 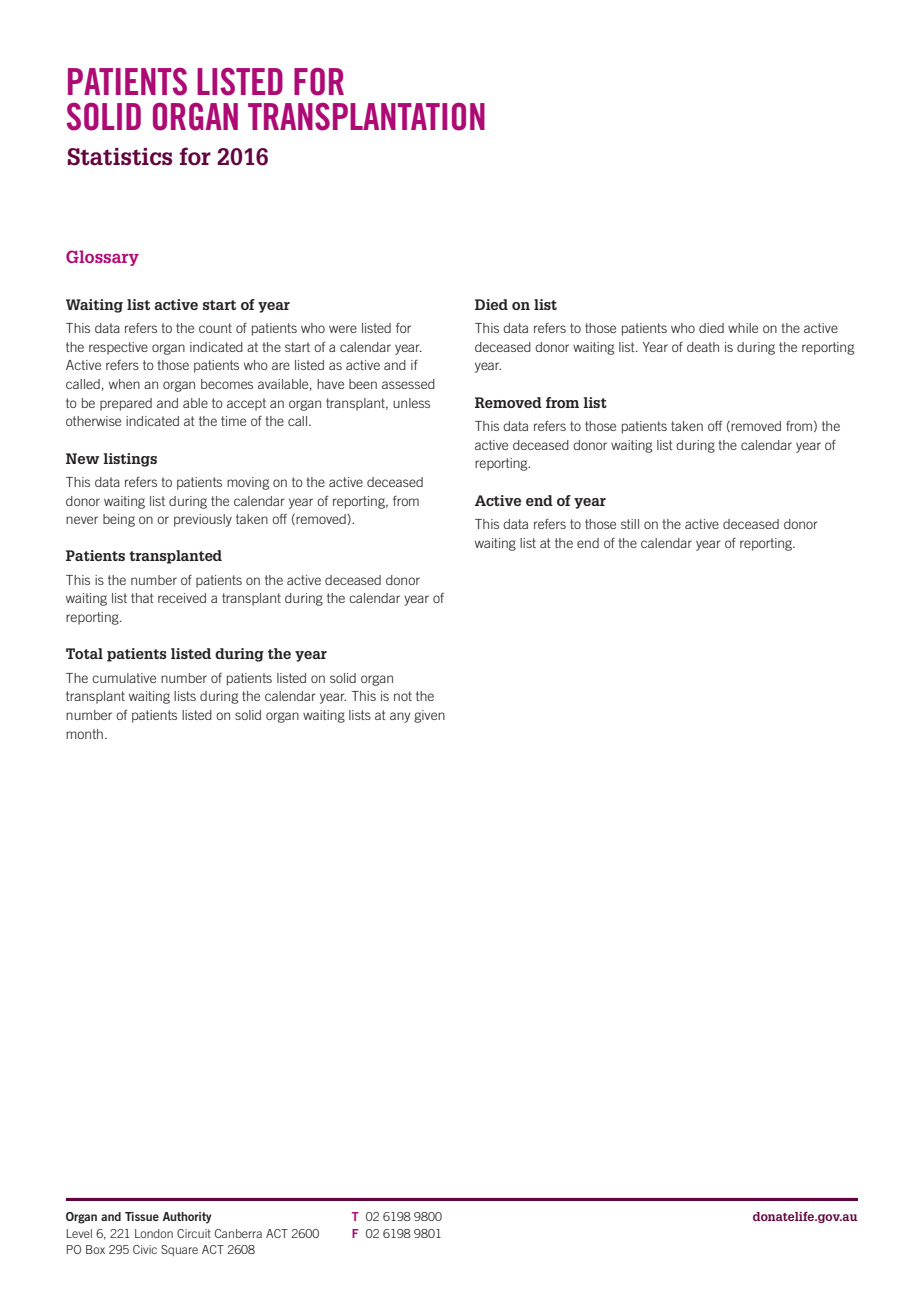 What do you see at coordinates (343, 329) in the image?
I see `were` at bounding box center [343, 329].
